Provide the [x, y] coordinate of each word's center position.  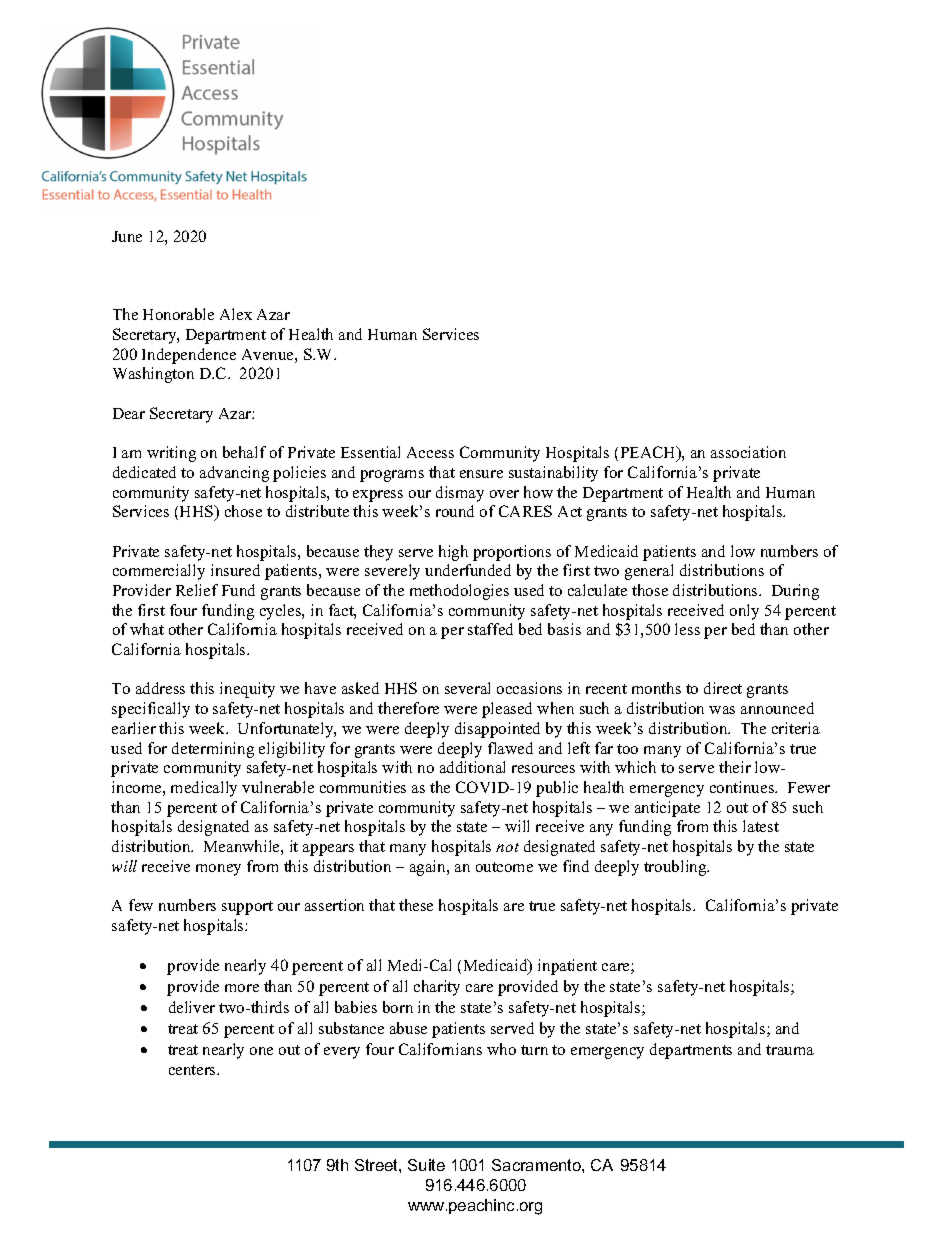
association [748, 452]
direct [723, 688]
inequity [247, 690]
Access [430, 452]
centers [193, 1070]
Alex [236, 314]
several [467, 688]
